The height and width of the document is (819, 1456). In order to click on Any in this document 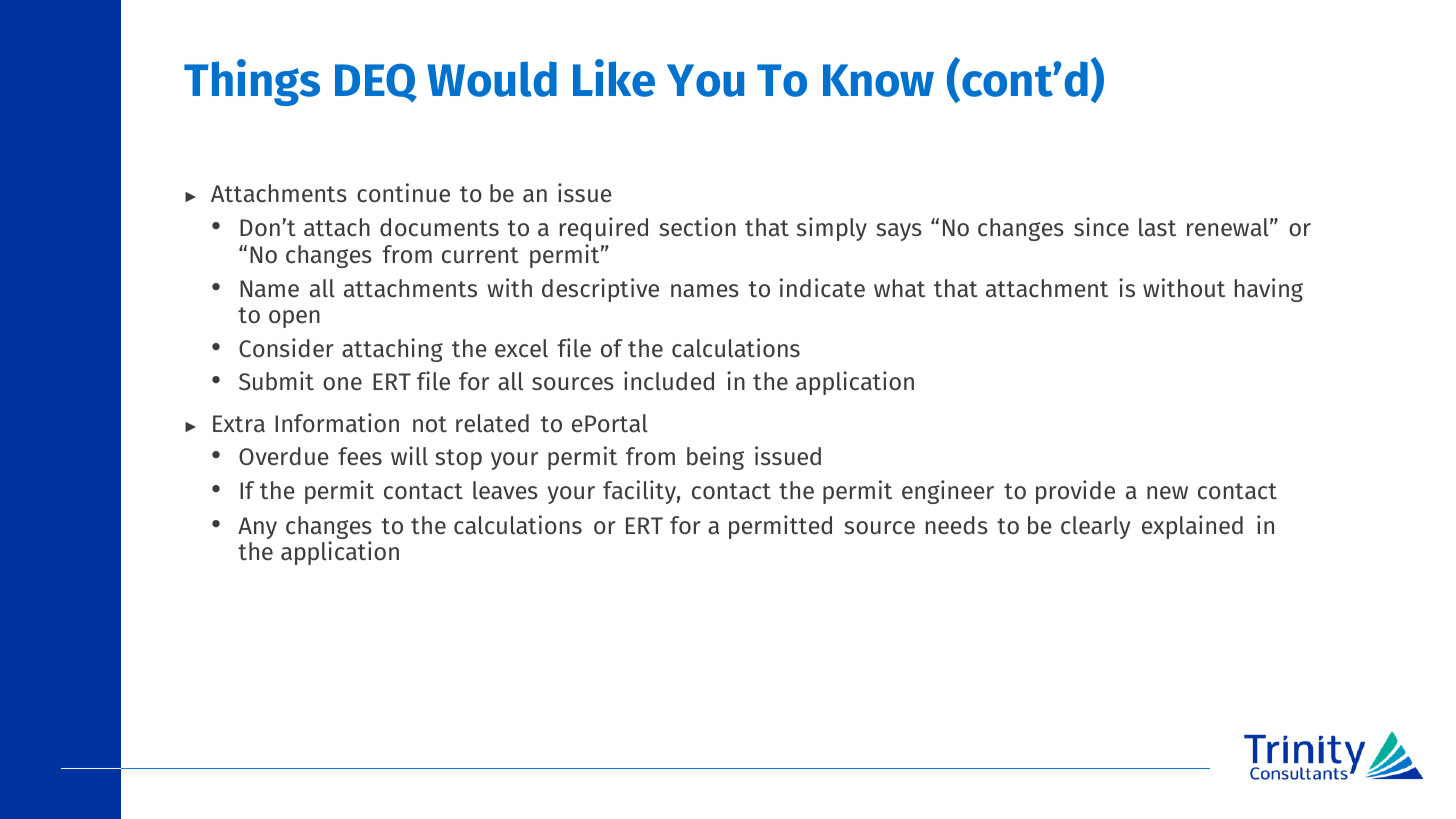, I will do `click(257, 528)`.
